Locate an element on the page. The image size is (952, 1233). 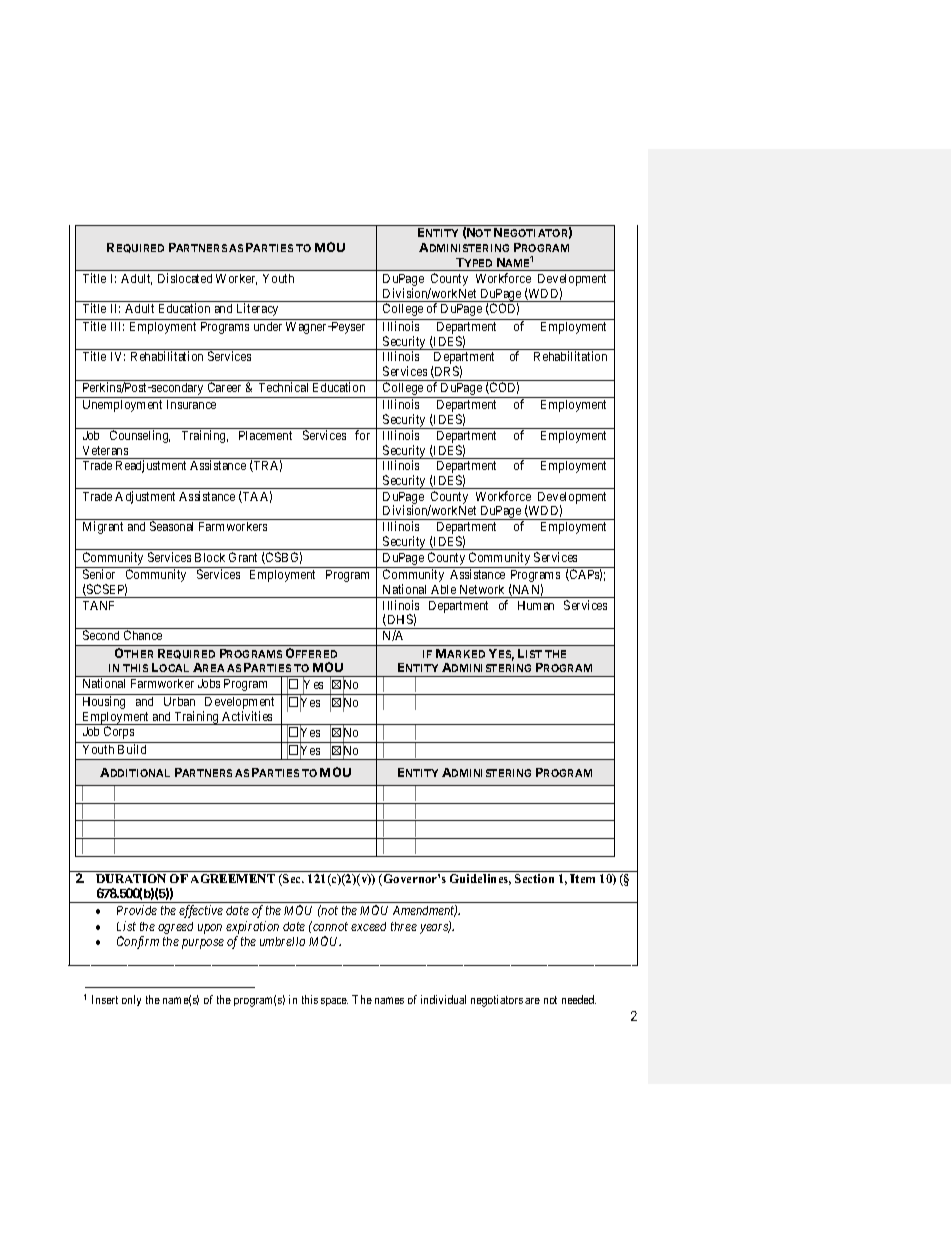
Build is located at coordinates (132, 749).
